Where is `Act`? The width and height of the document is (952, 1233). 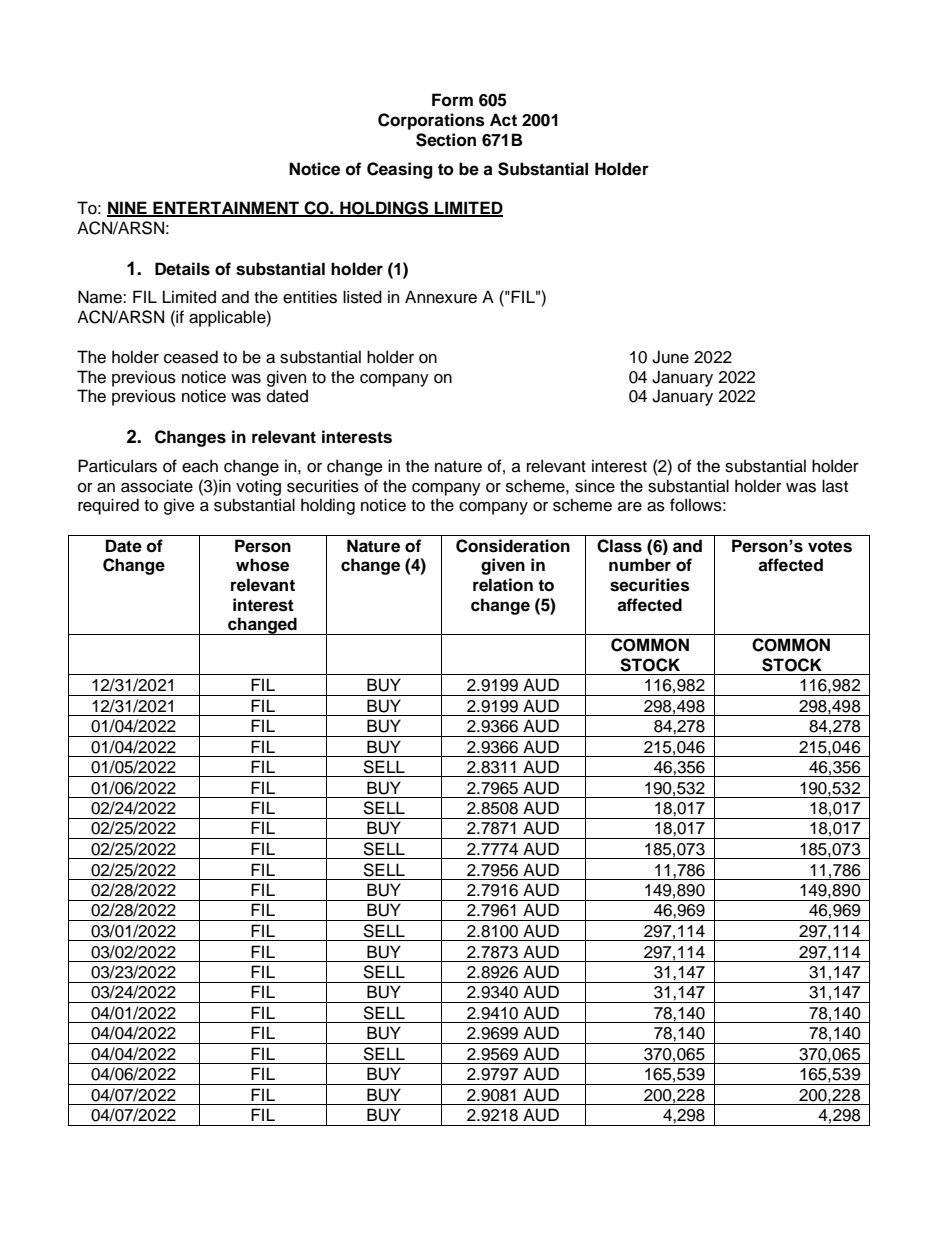
Act is located at coordinates (503, 120).
